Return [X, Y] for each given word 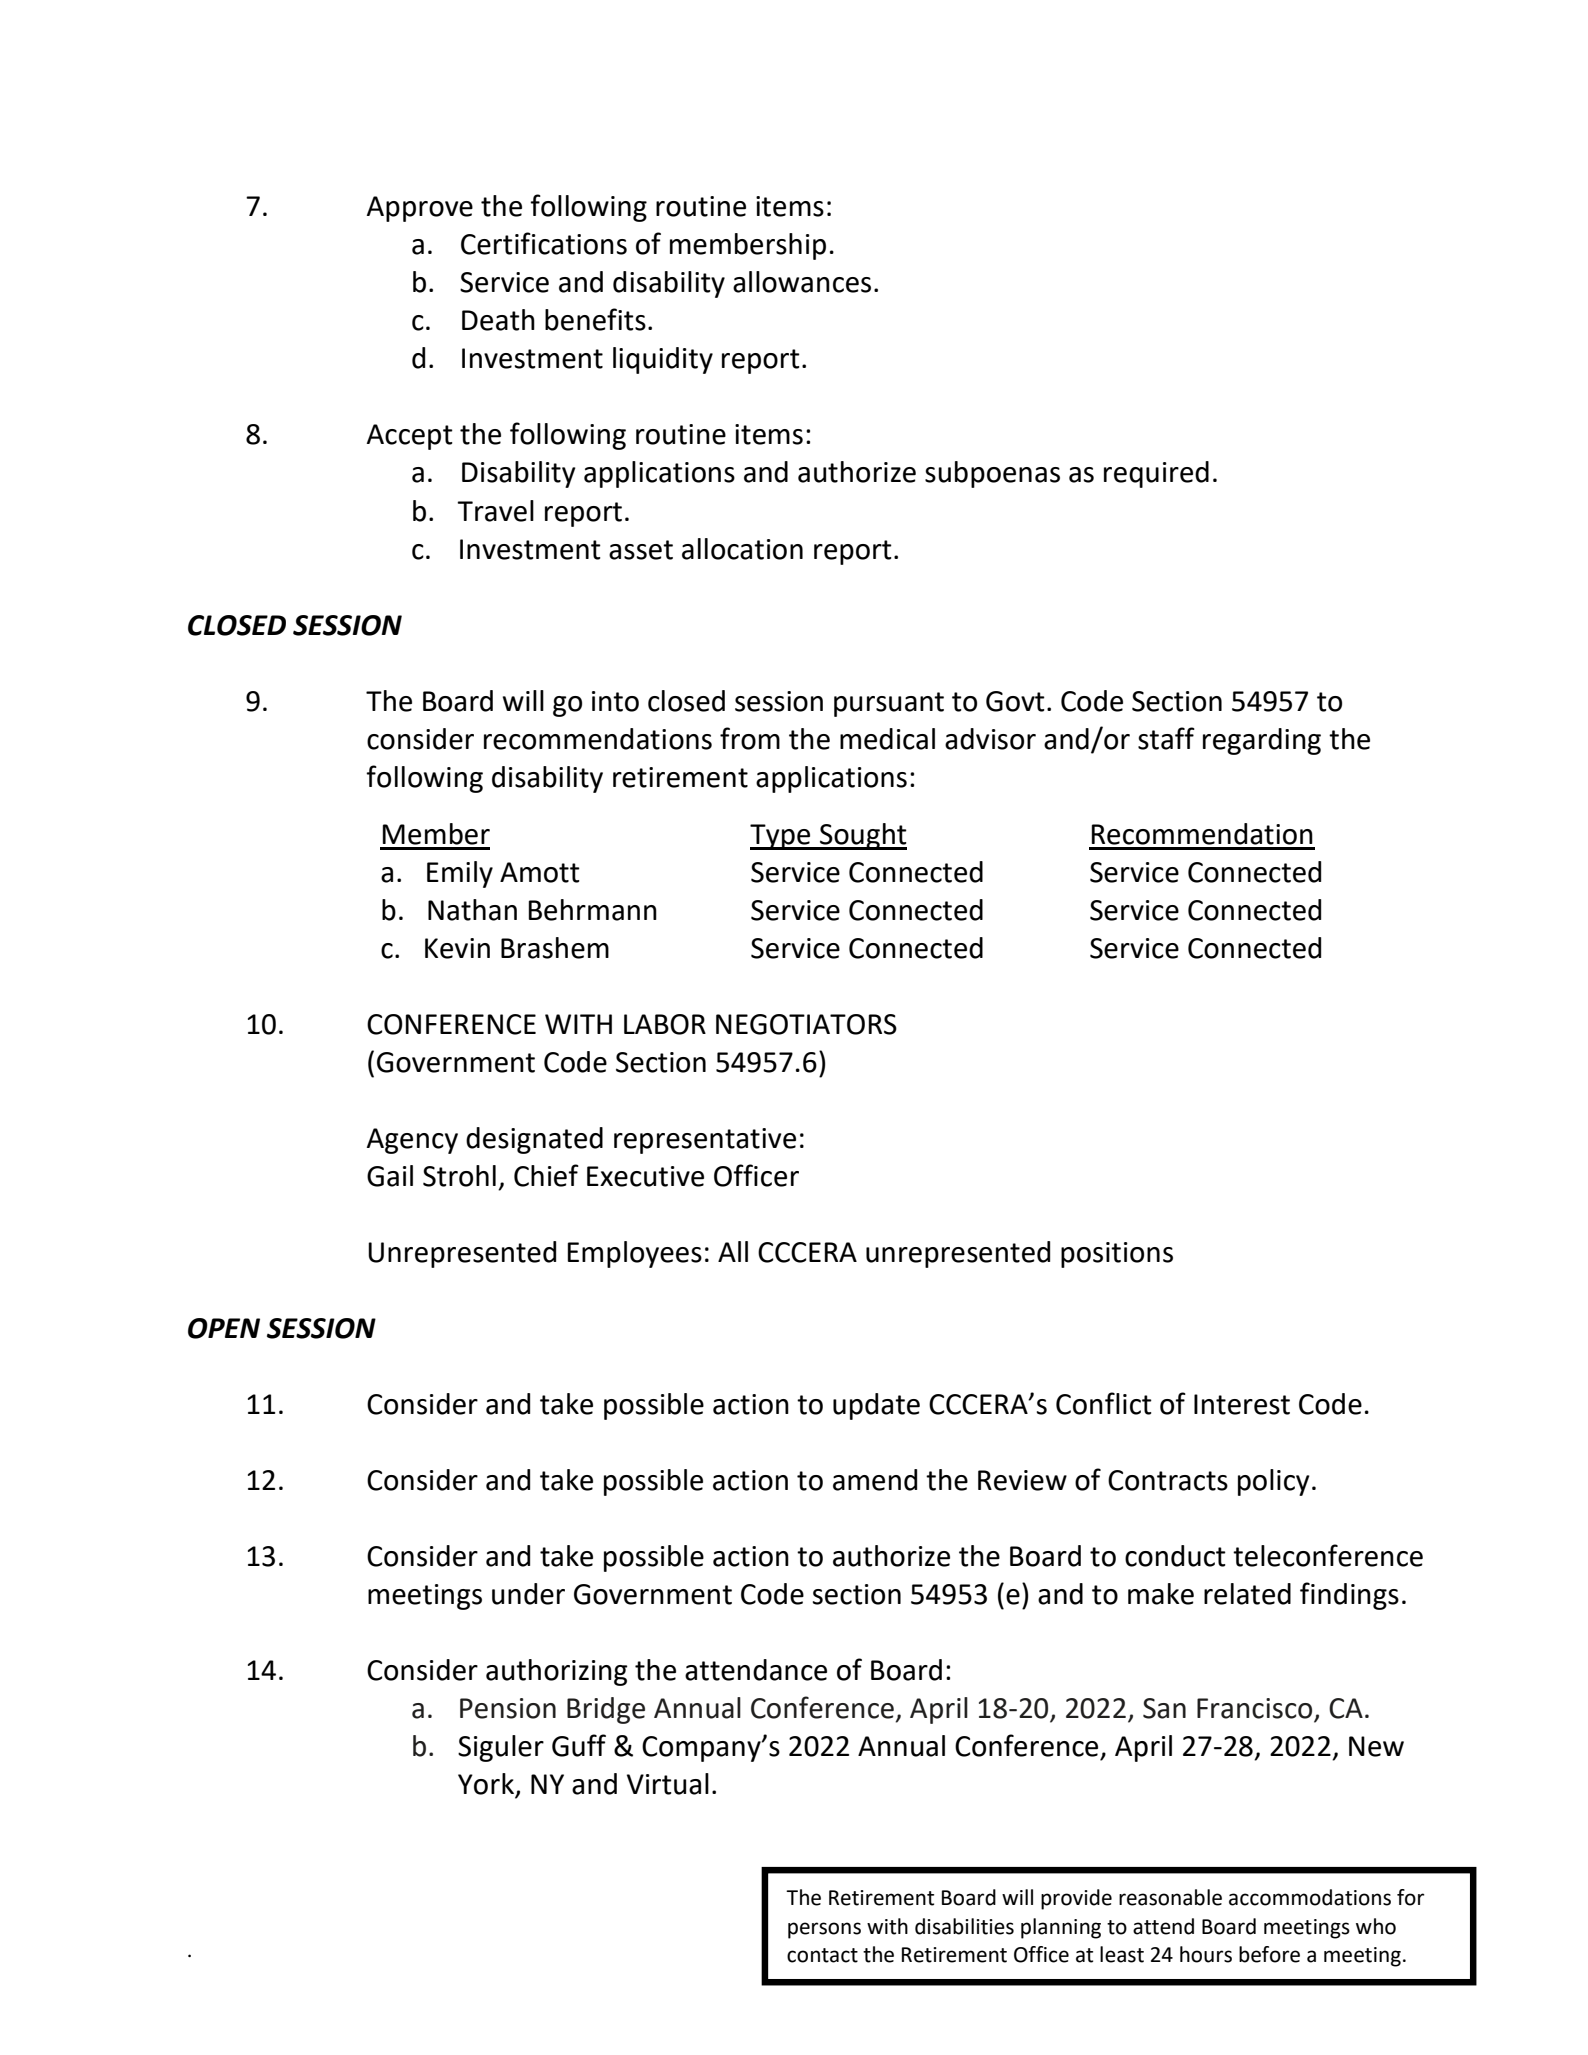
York [487, 1785]
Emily [460, 874]
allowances [802, 282]
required [1156, 474]
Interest [1242, 1404]
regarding [1262, 741]
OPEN [224, 1328]
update [876, 1406]
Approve [420, 209]
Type [781, 837]
